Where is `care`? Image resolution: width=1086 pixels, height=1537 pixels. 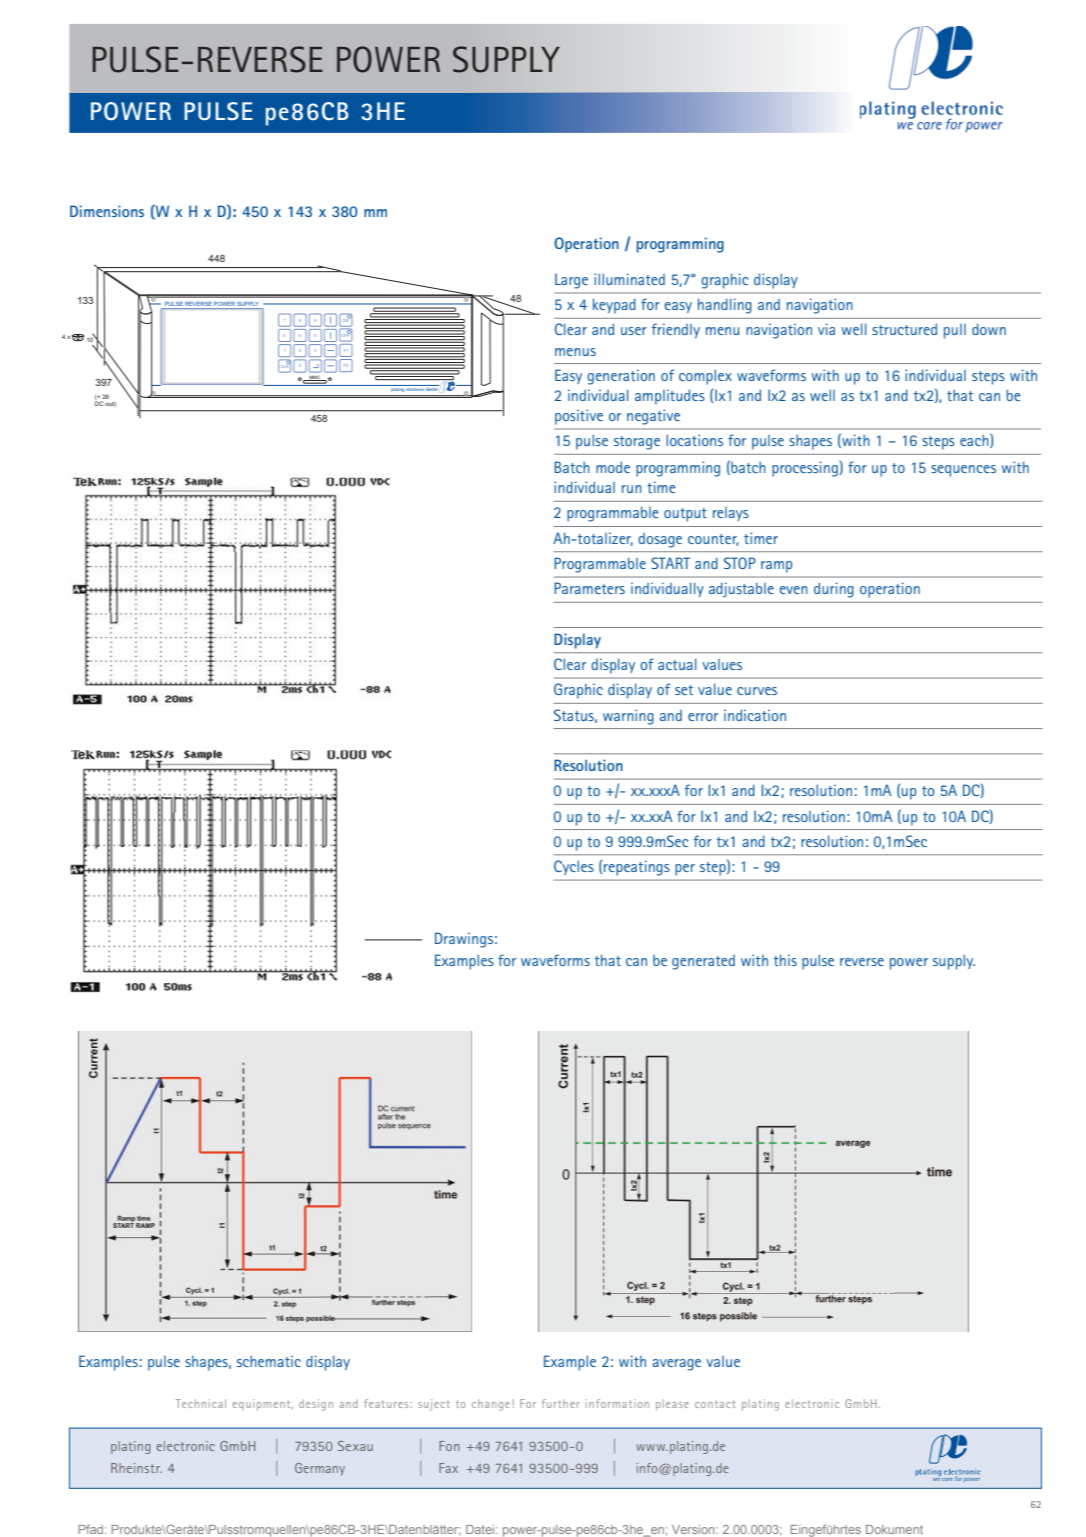
care is located at coordinates (947, 1479).
